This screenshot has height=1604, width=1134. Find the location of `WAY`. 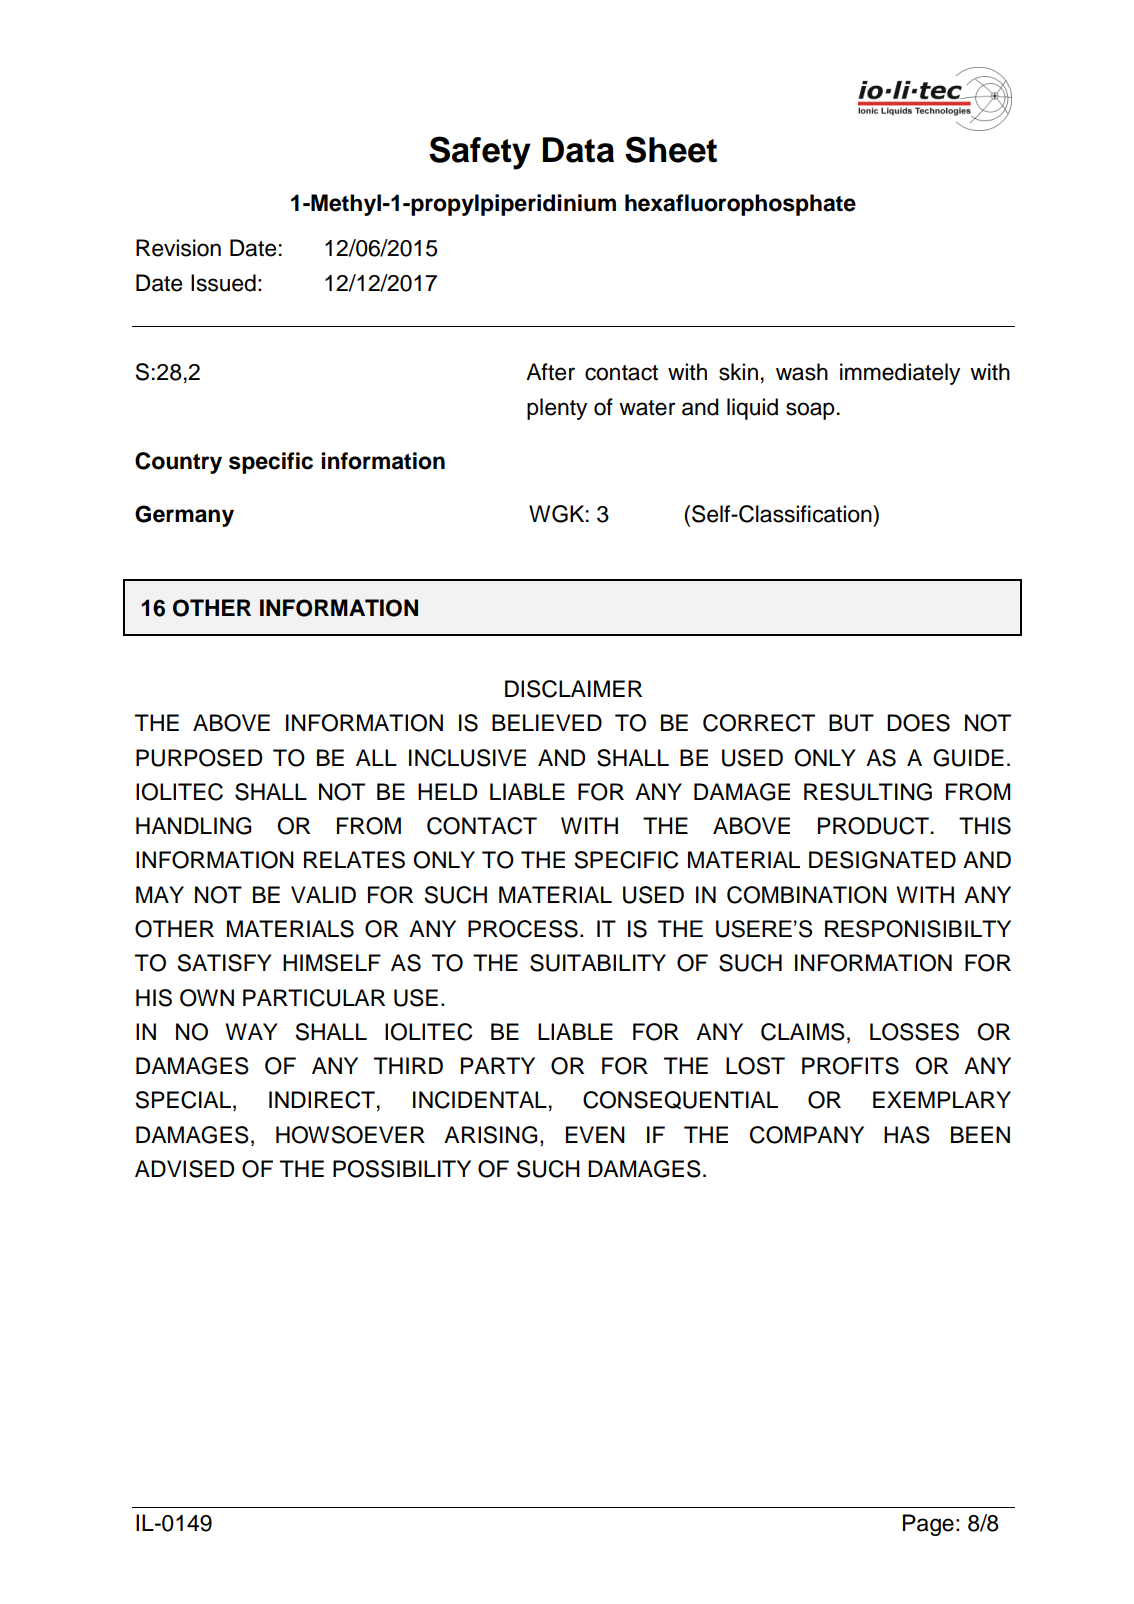

WAY is located at coordinates (252, 1031).
